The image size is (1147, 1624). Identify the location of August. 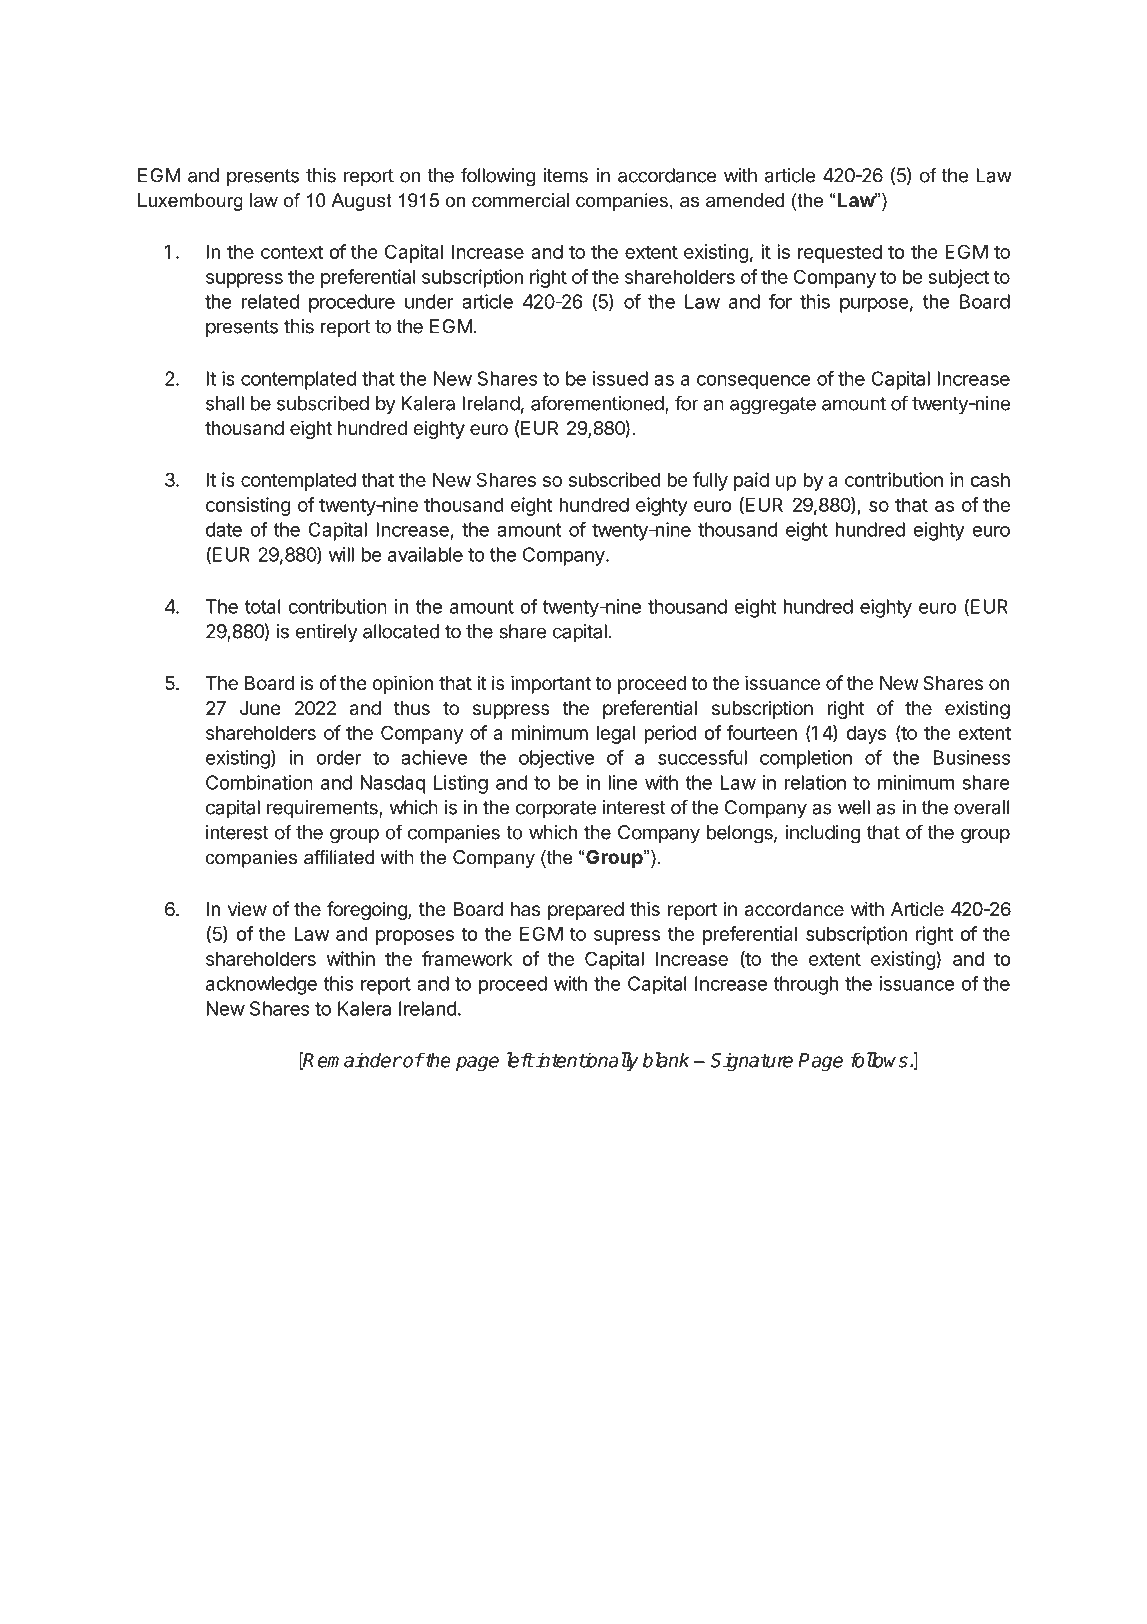
(361, 202).
